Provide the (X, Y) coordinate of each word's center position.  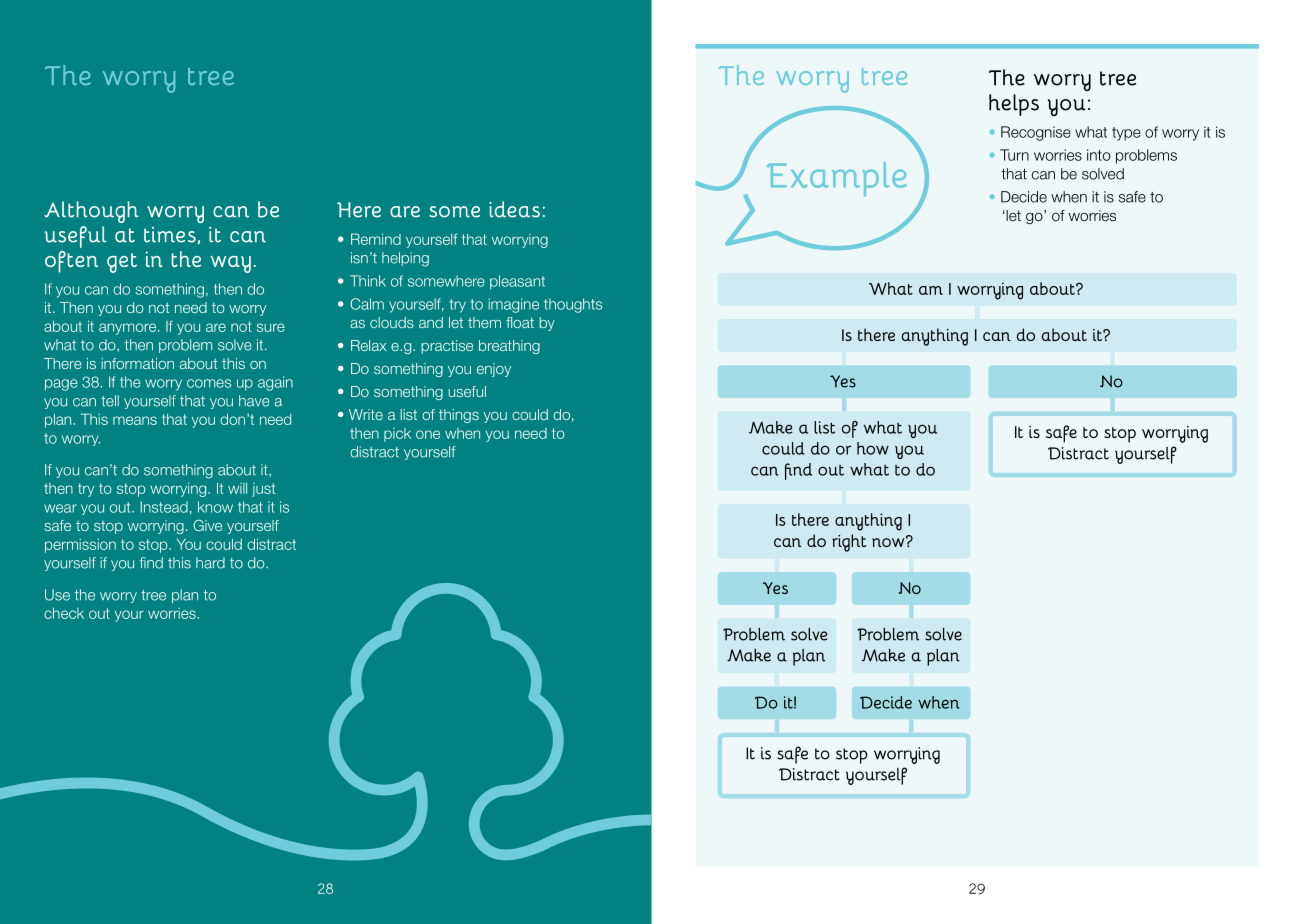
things (459, 416)
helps (1014, 105)
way (230, 264)
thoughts (573, 305)
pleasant (517, 282)
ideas (514, 209)
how (873, 448)
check (64, 613)
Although (91, 212)
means (135, 420)
